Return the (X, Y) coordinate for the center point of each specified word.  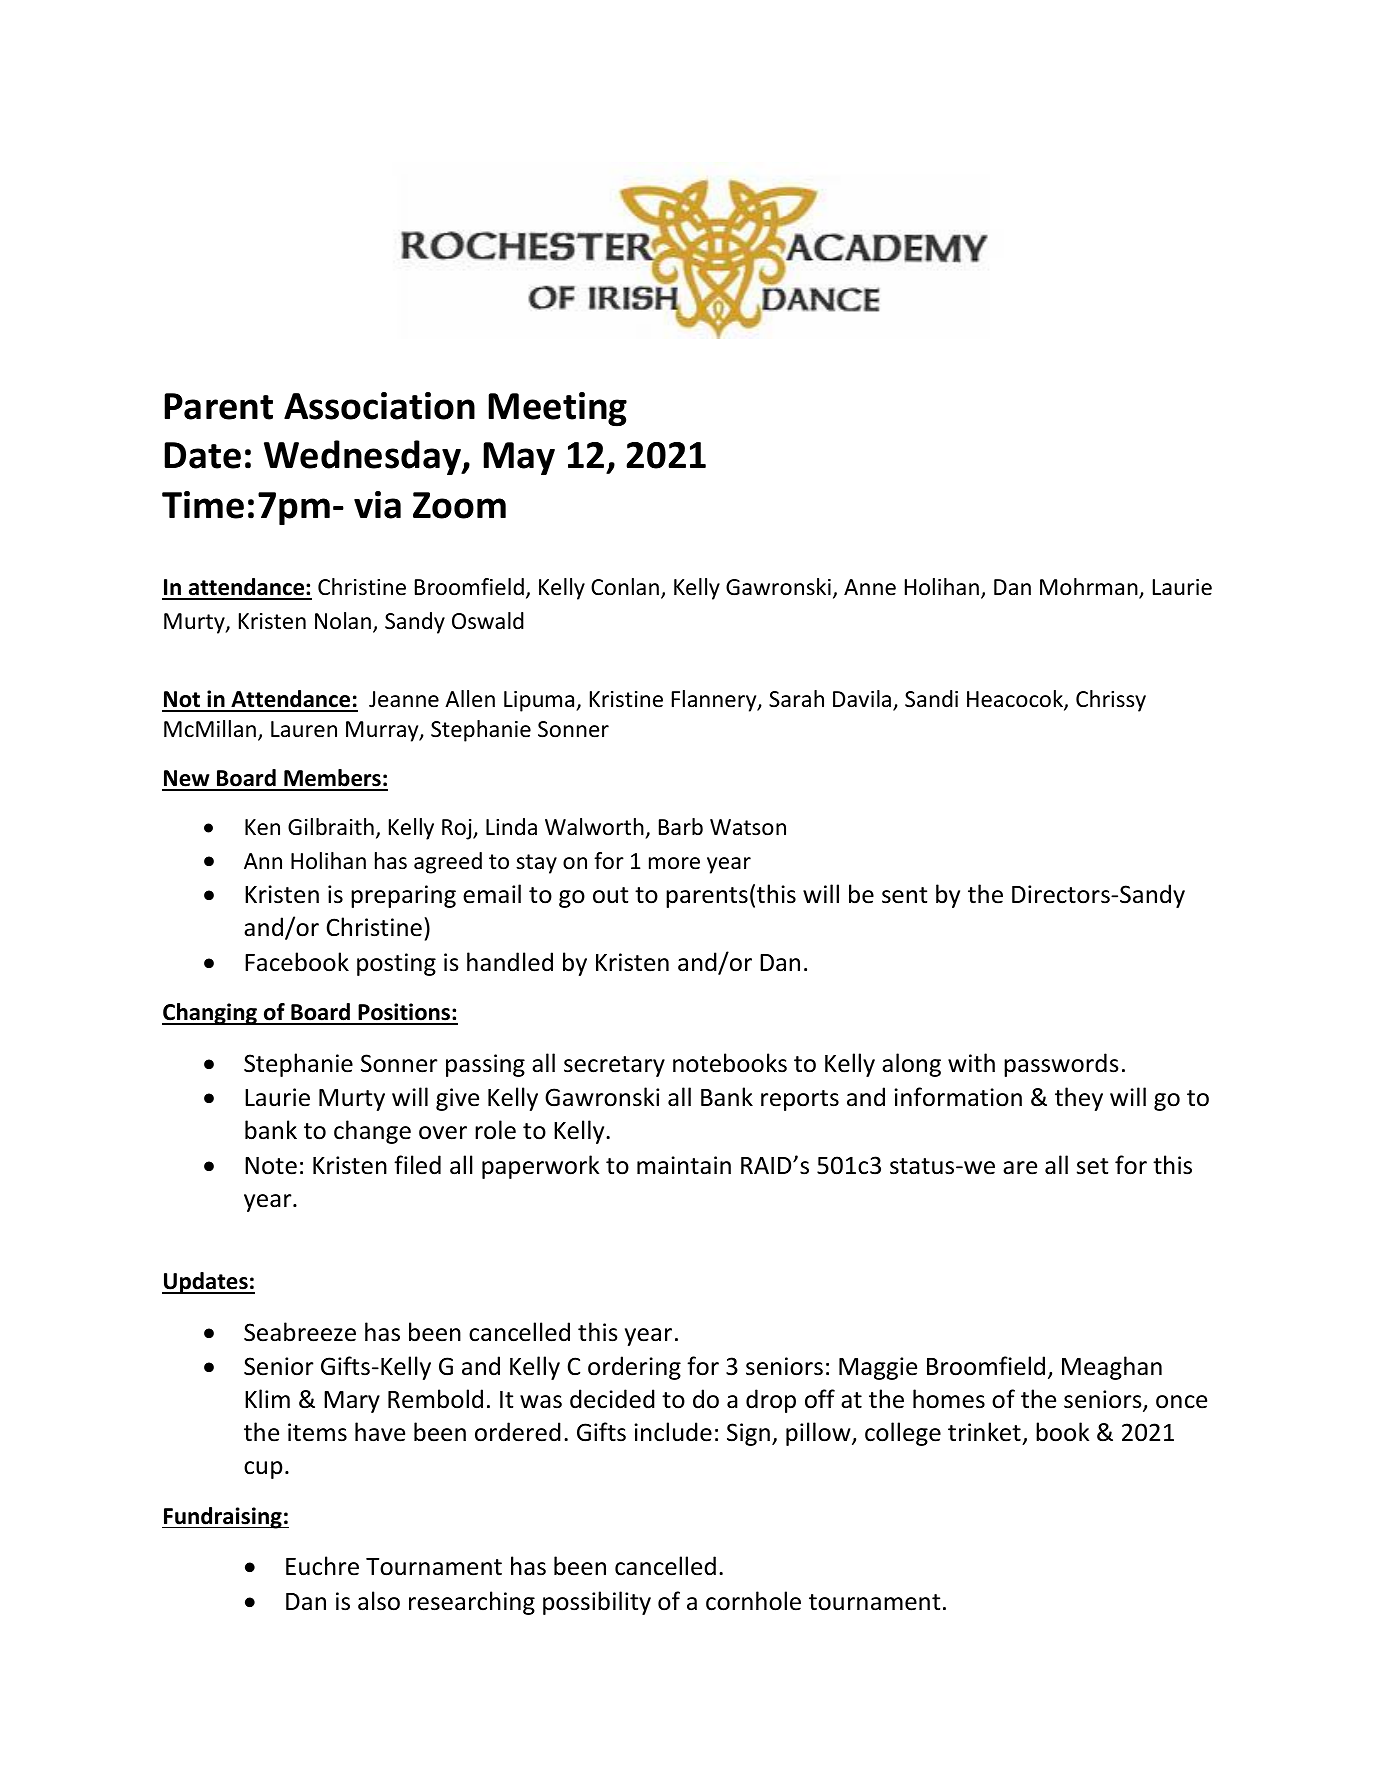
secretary (614, 1066)
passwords (1061, 1065)
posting (396, 964)
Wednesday (363, 457)
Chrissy (1111, 701)
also (379, 1601)
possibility (597, 1603)
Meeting (557, 409)
